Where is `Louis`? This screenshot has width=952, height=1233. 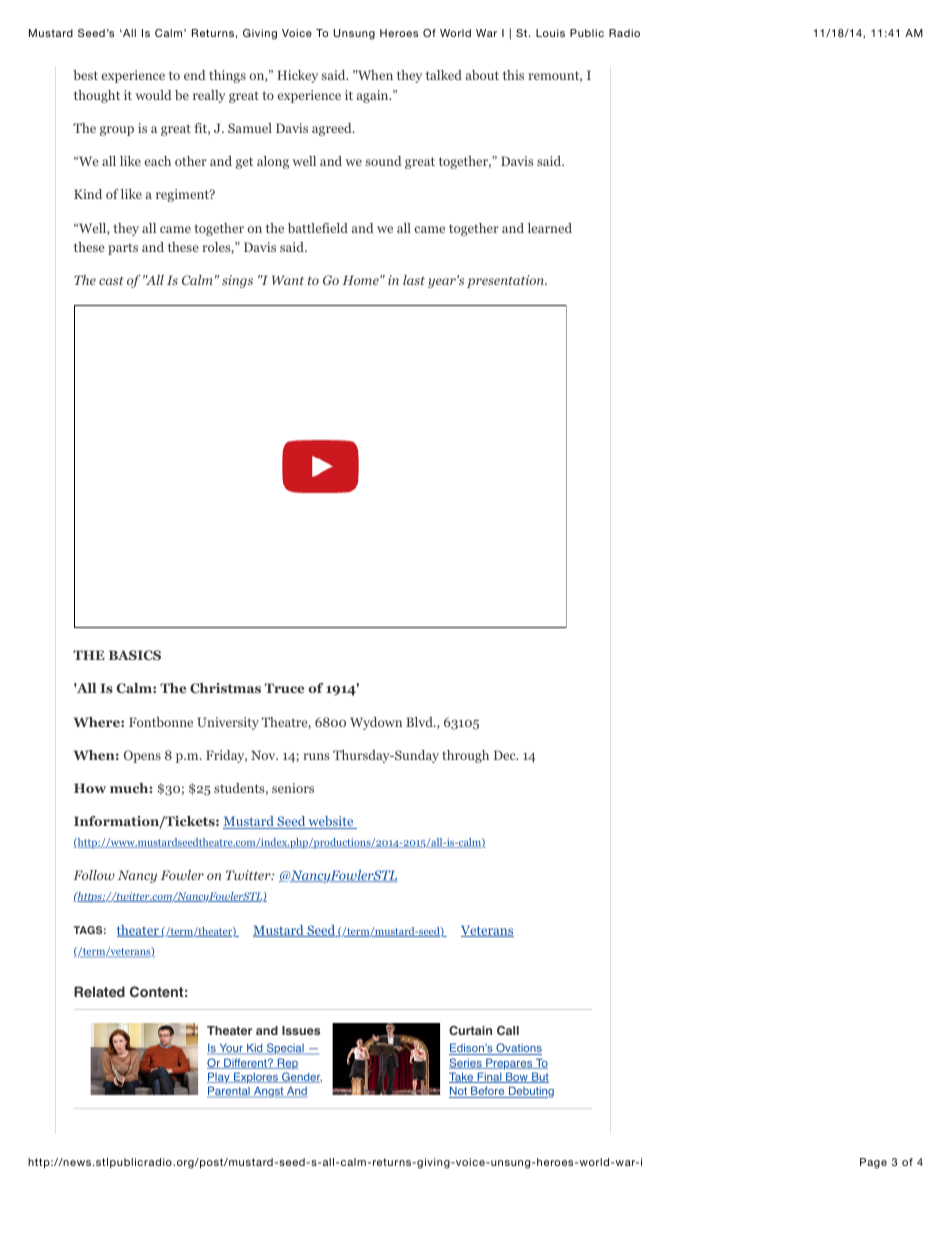 Louis is located at coordinates (550, 33).
